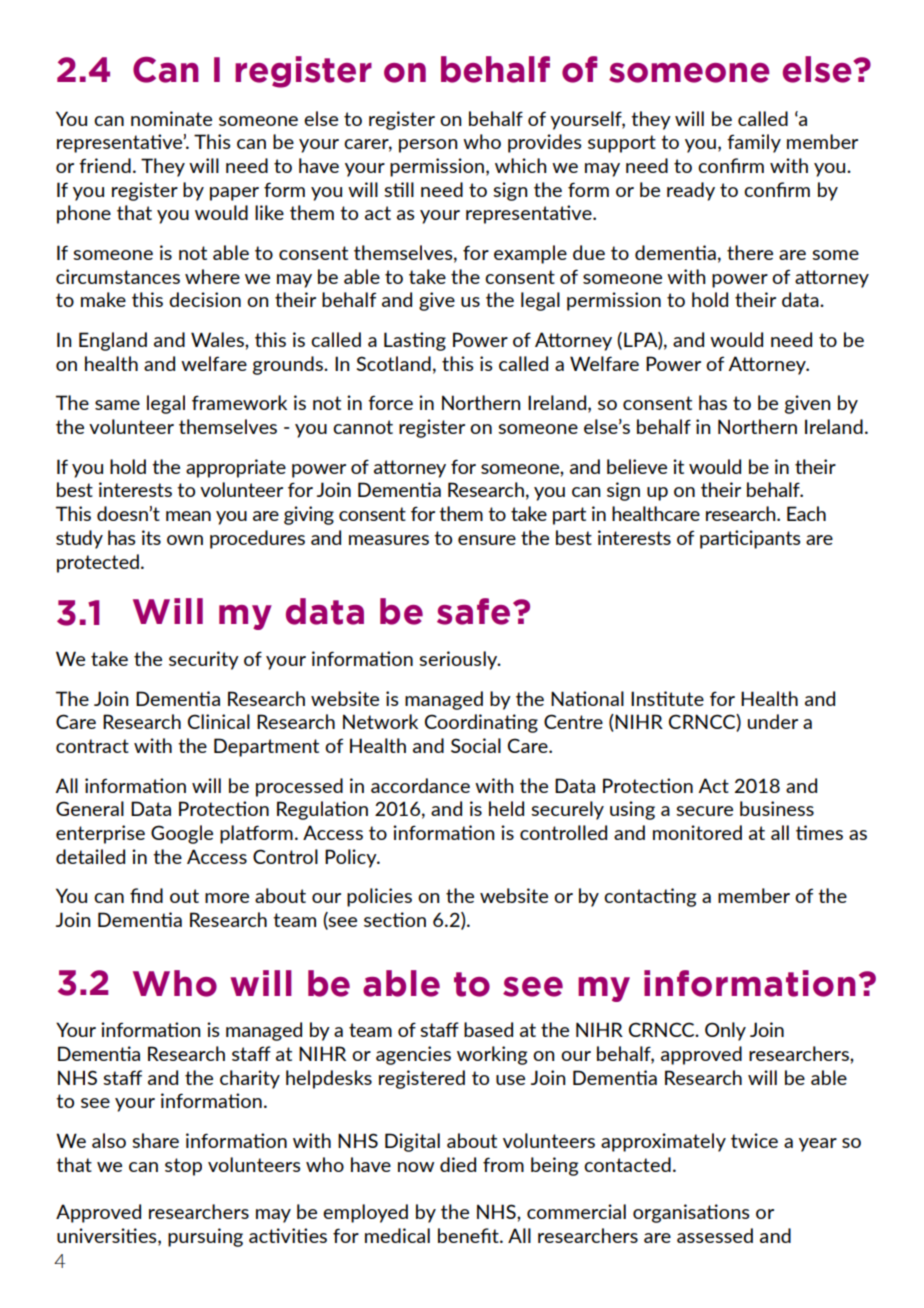 The height and width of the screenshot is (1308, 924). What do you see at coordinates (806, 513) in the screenshot?
I see `Each` at bounding box center [806, 513].
